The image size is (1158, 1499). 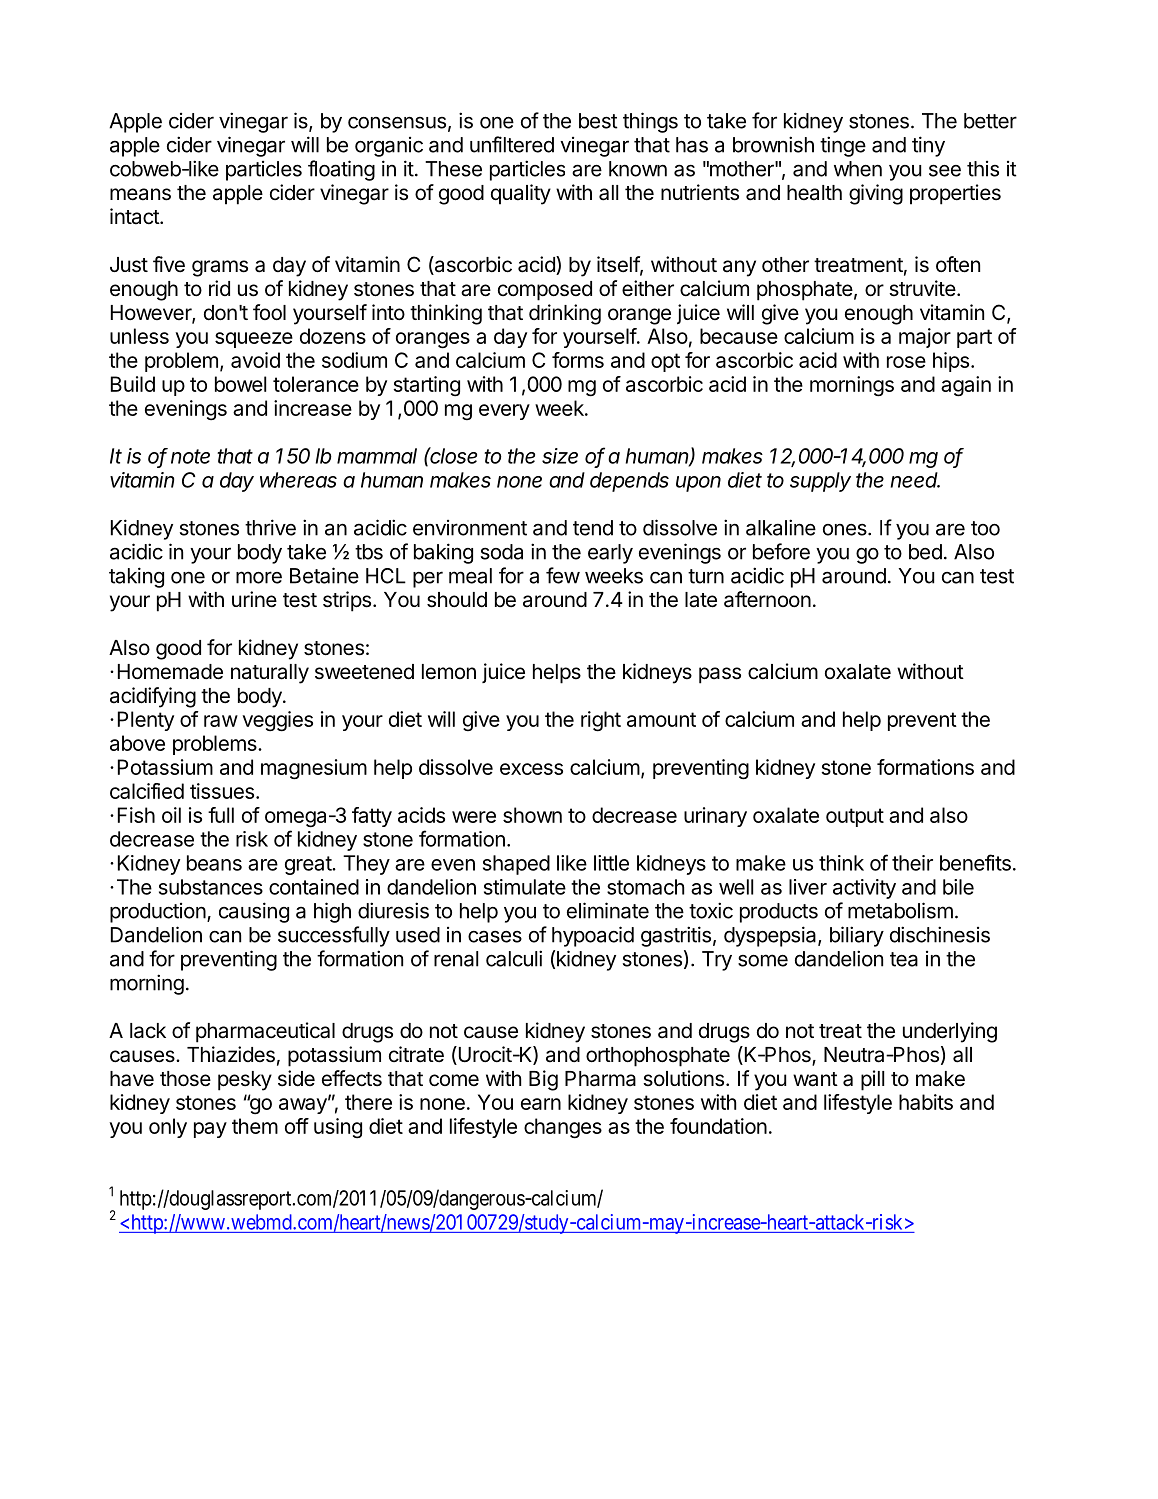 I want to click on need, so click(x=915, y=480).
